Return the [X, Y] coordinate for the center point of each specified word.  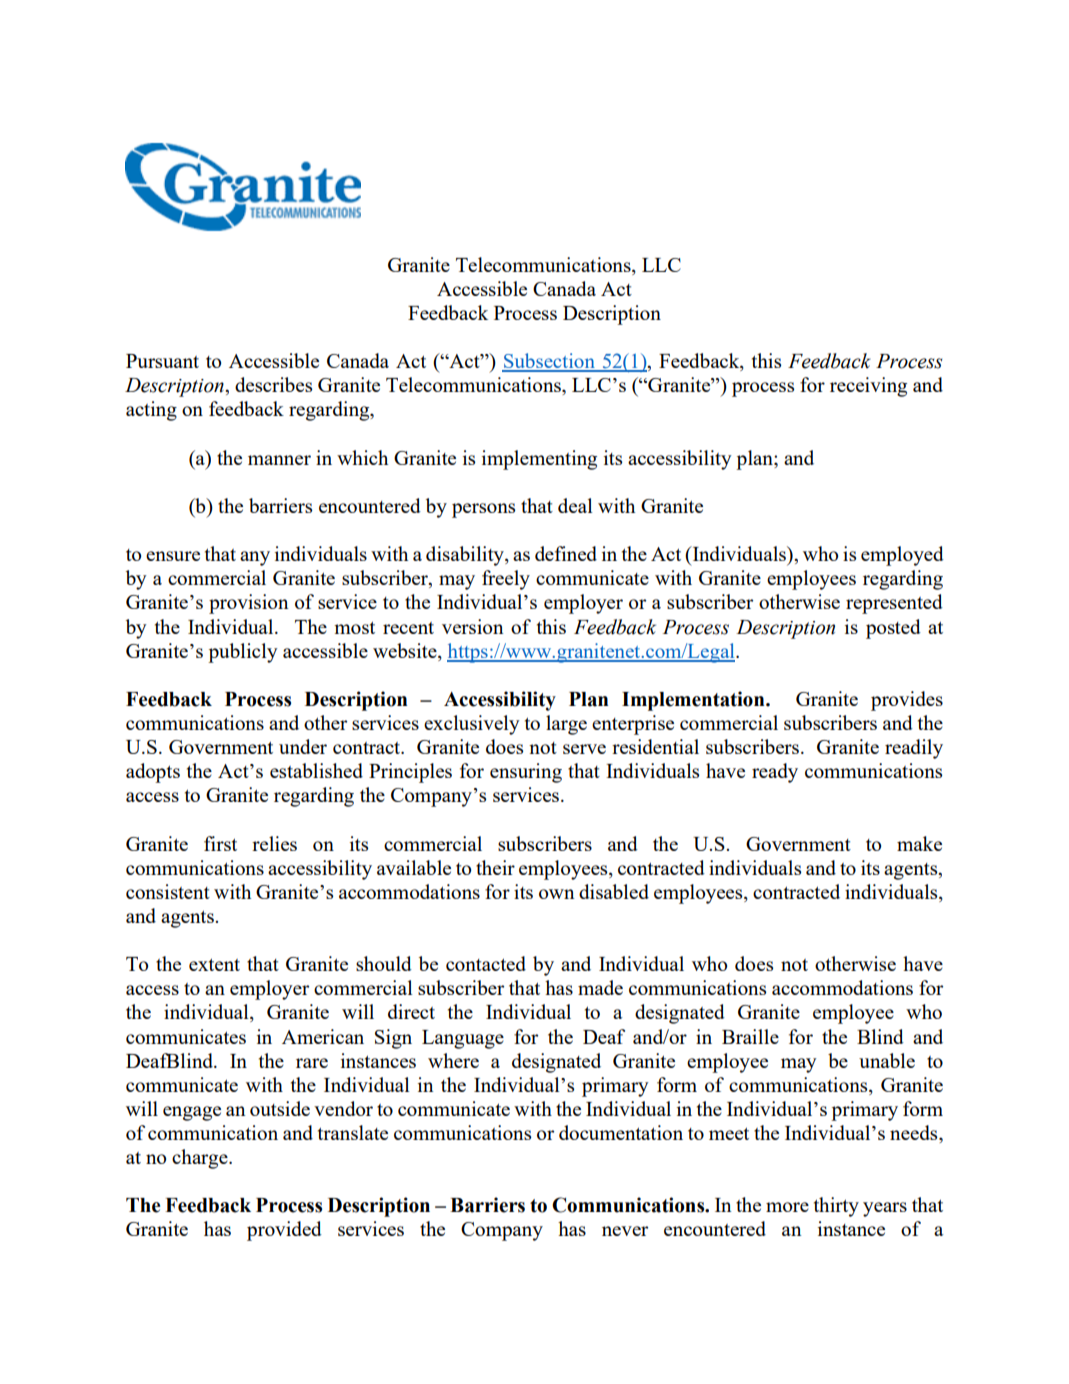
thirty [836, 1207]
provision [249, 604]
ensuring [526, 773]
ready [775, 773]
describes [273, 384]
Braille [750, 1036]
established [316, 770]
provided [284, 1231]
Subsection [549, 362]
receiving [868, 387]
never [625, 1231]
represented [894, 604]
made [600, 987]
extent [214, 964]
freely [506, 580]
